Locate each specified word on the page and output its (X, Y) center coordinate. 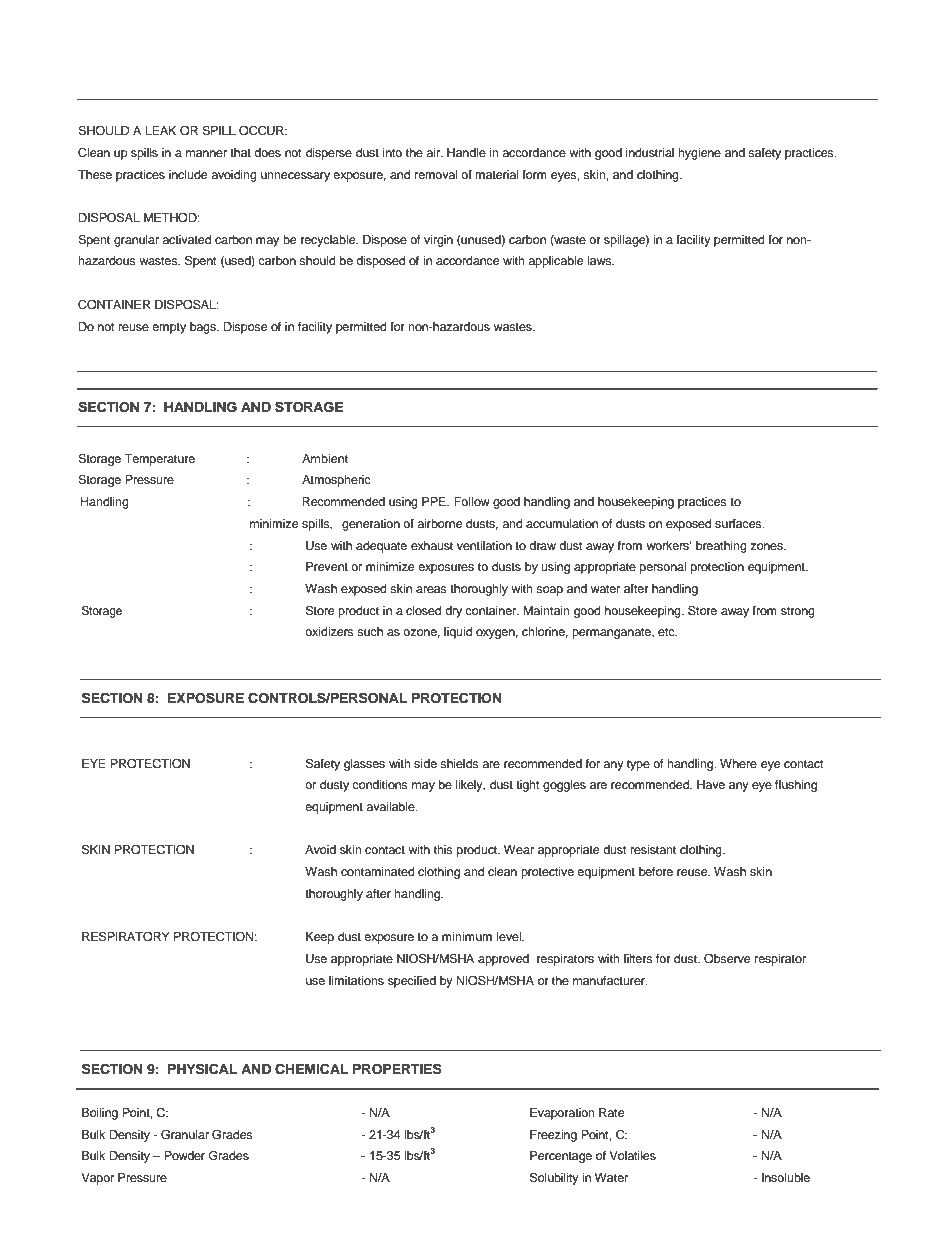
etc (667, 632)
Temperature (159, 460)
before (656, 871)
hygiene (699, 154)
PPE (435, 501)
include (188, 174)
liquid (458, 633)
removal (436, 174)
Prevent (327, 566)
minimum (467, 936)
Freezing (553, 1136)
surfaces (739, 523)
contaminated (378, 871)
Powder (184, 1155)
